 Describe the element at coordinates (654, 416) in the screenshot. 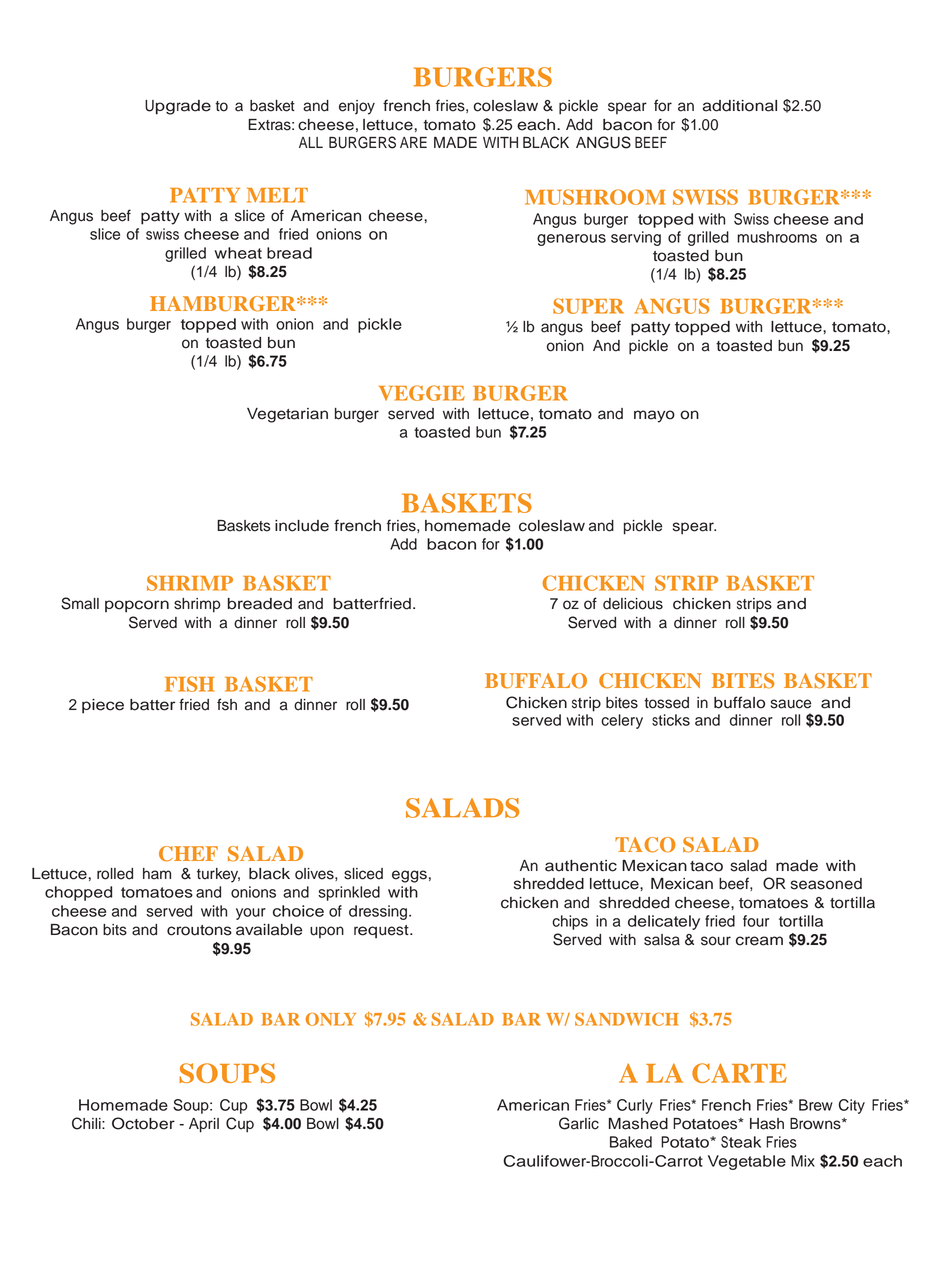

I see `mayo` at that location.
